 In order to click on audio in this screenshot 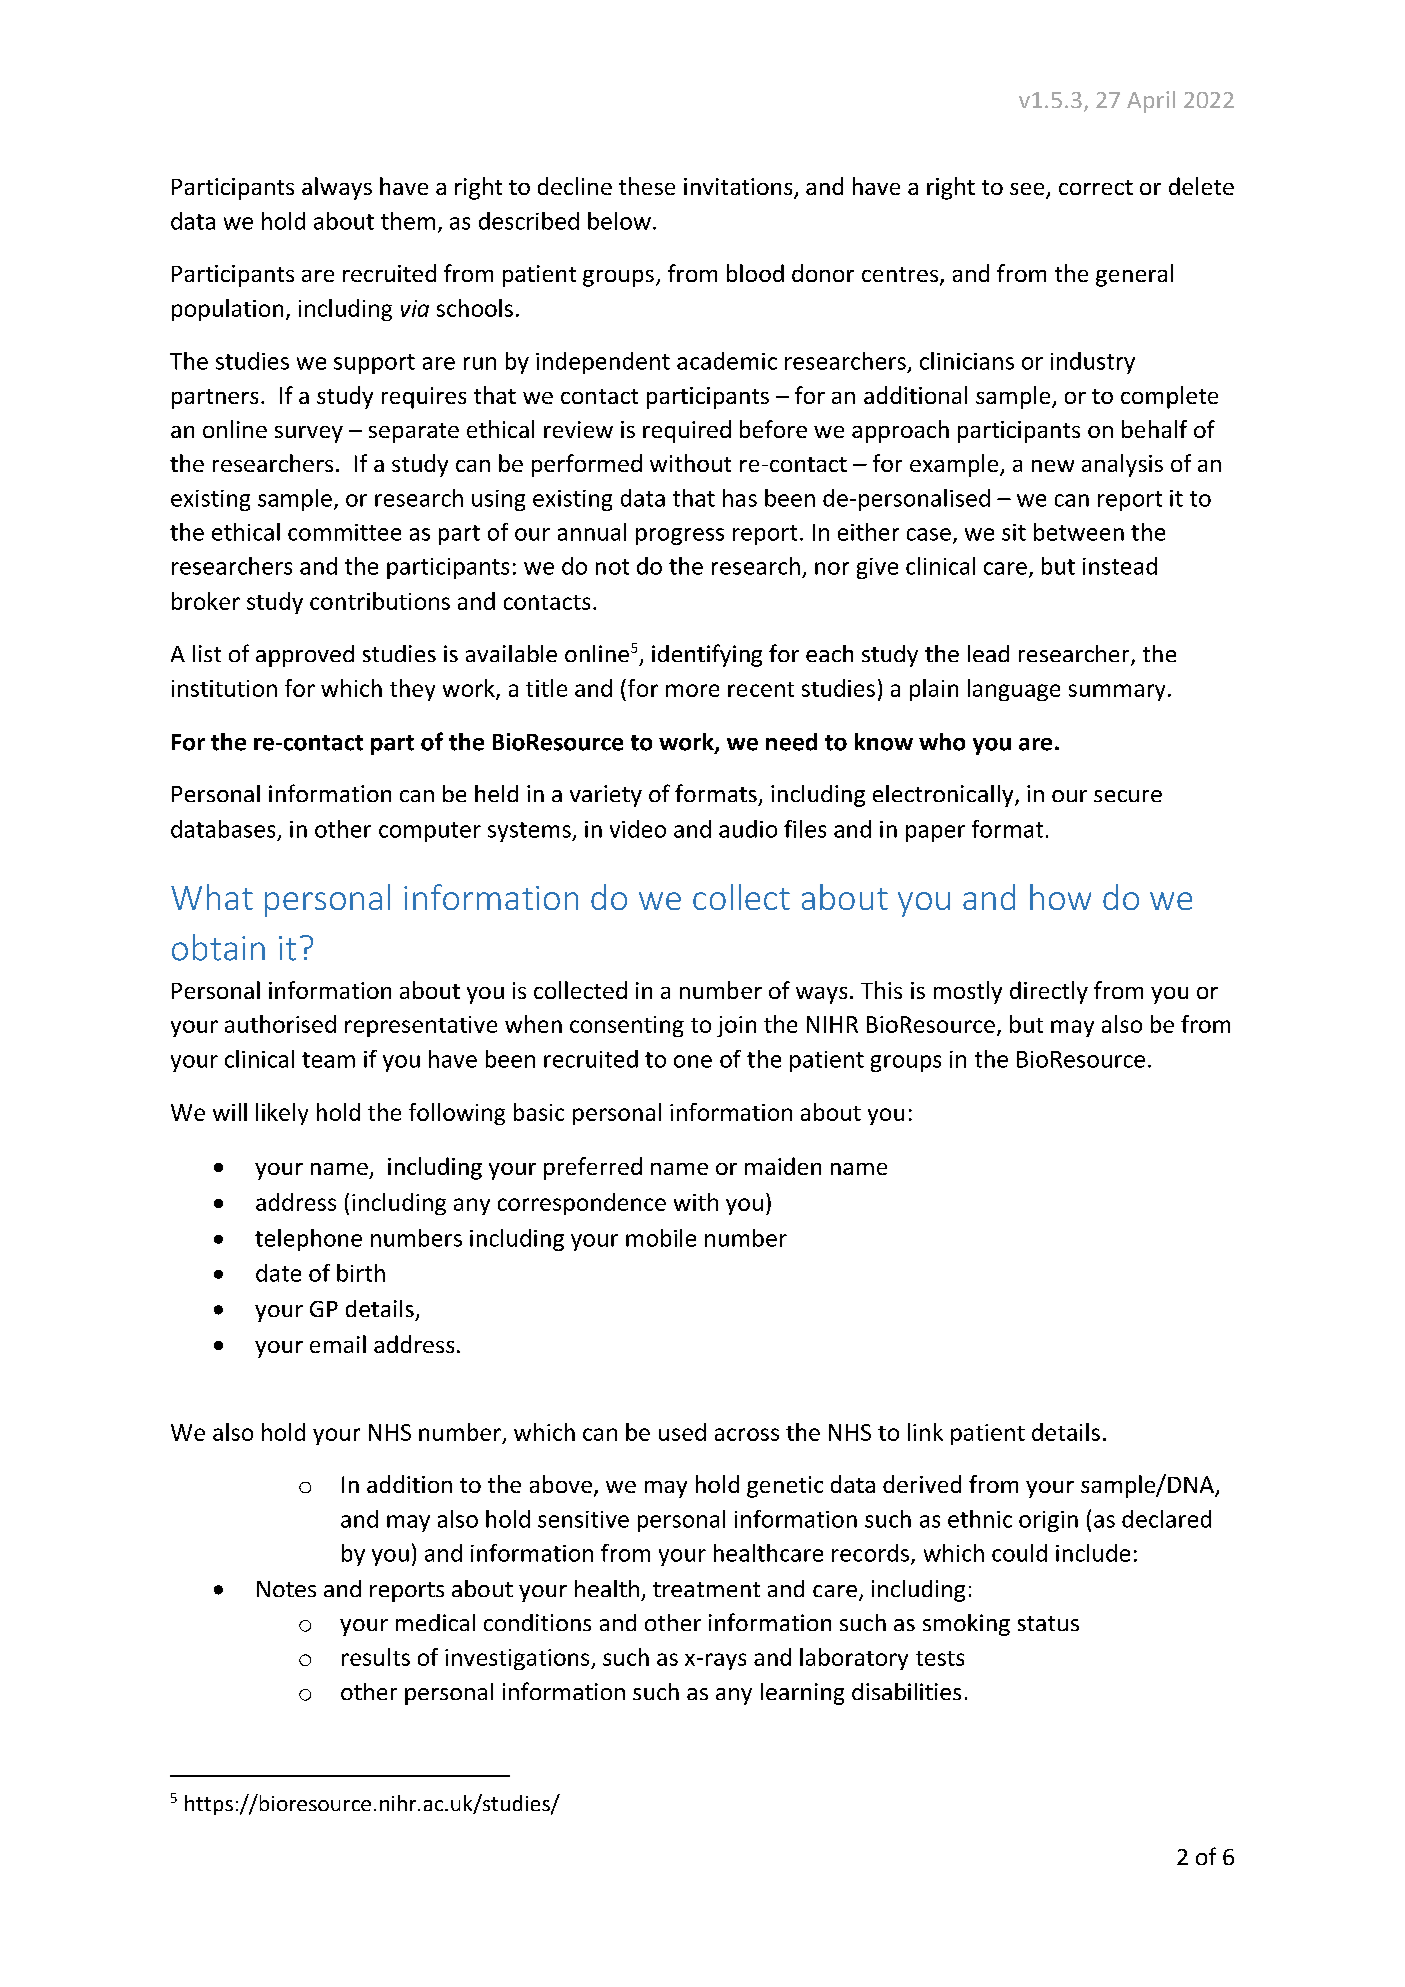, I will do `click(748, 829)`.
